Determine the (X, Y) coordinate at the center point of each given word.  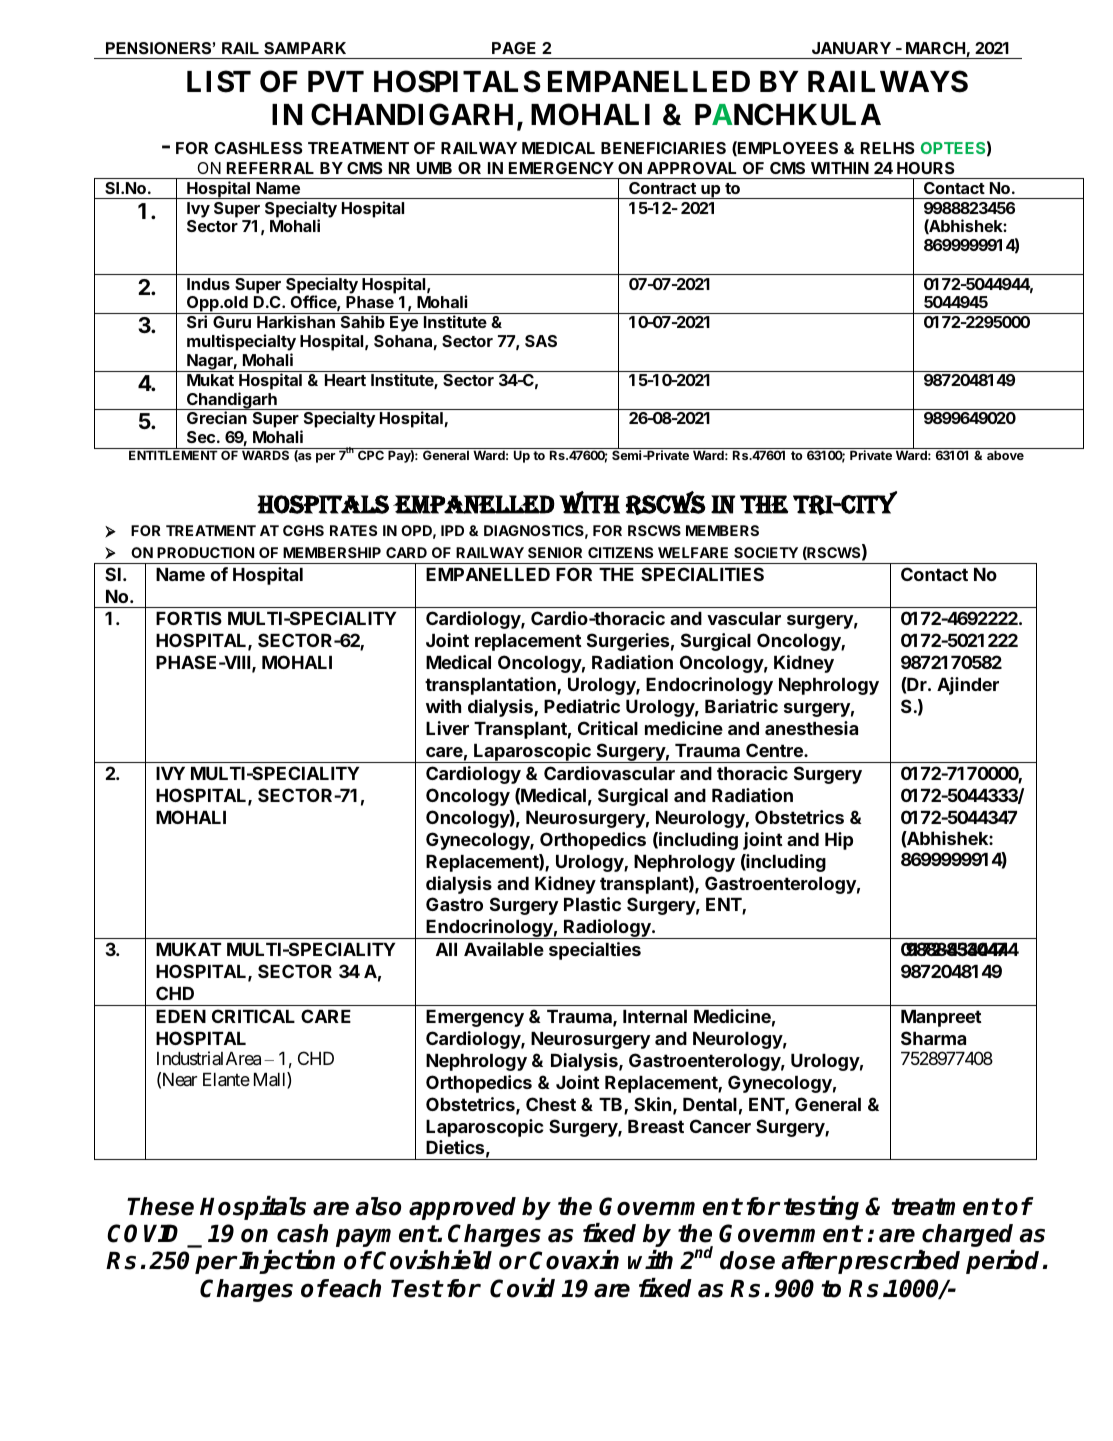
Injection (287, 1262)
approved (462, 1208)
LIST (219, 81)
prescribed (898, 1262)
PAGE (514, 48)
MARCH (936, 49)
